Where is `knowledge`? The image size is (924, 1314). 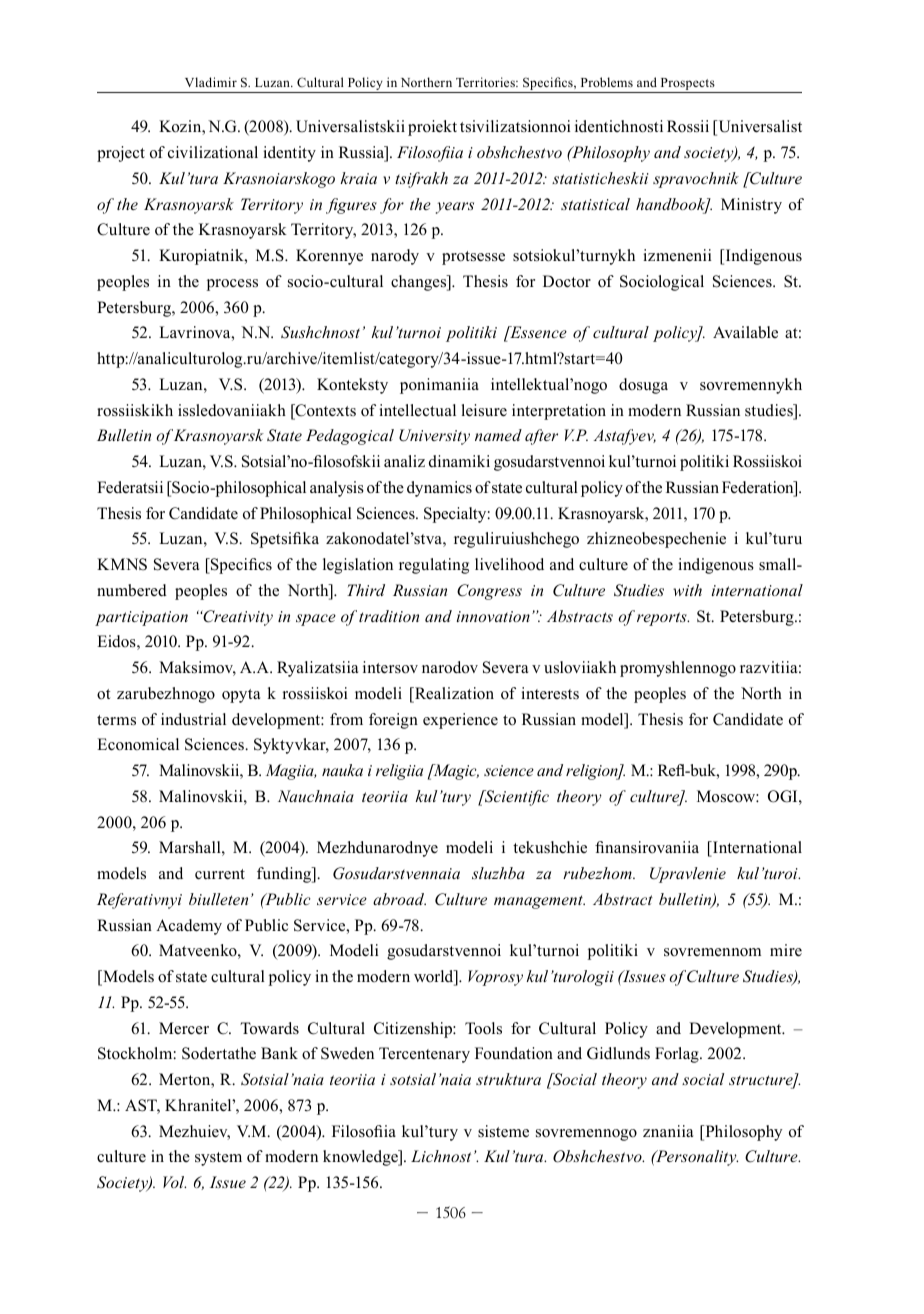
knowledge is located at coordinates (361, 1158).
